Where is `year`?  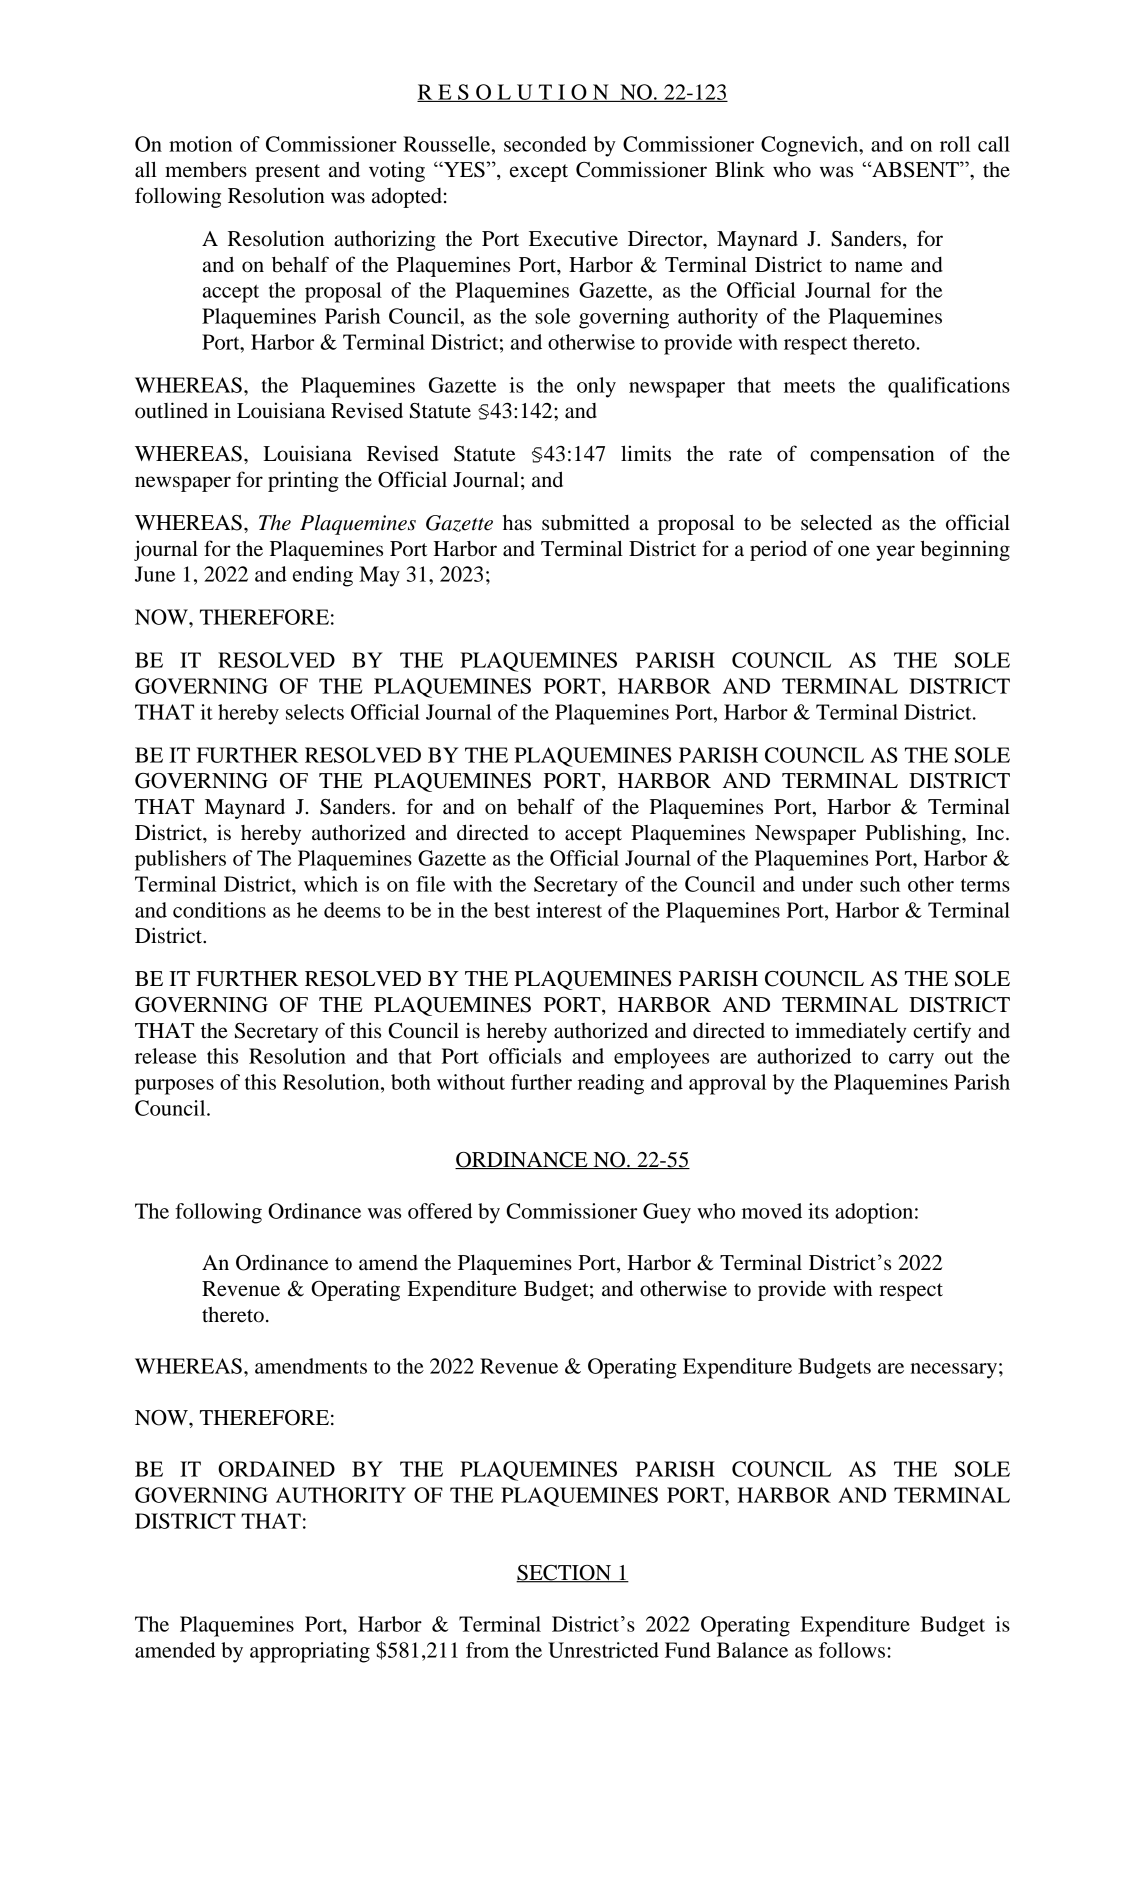
year is located at coordinates (895, 553).
